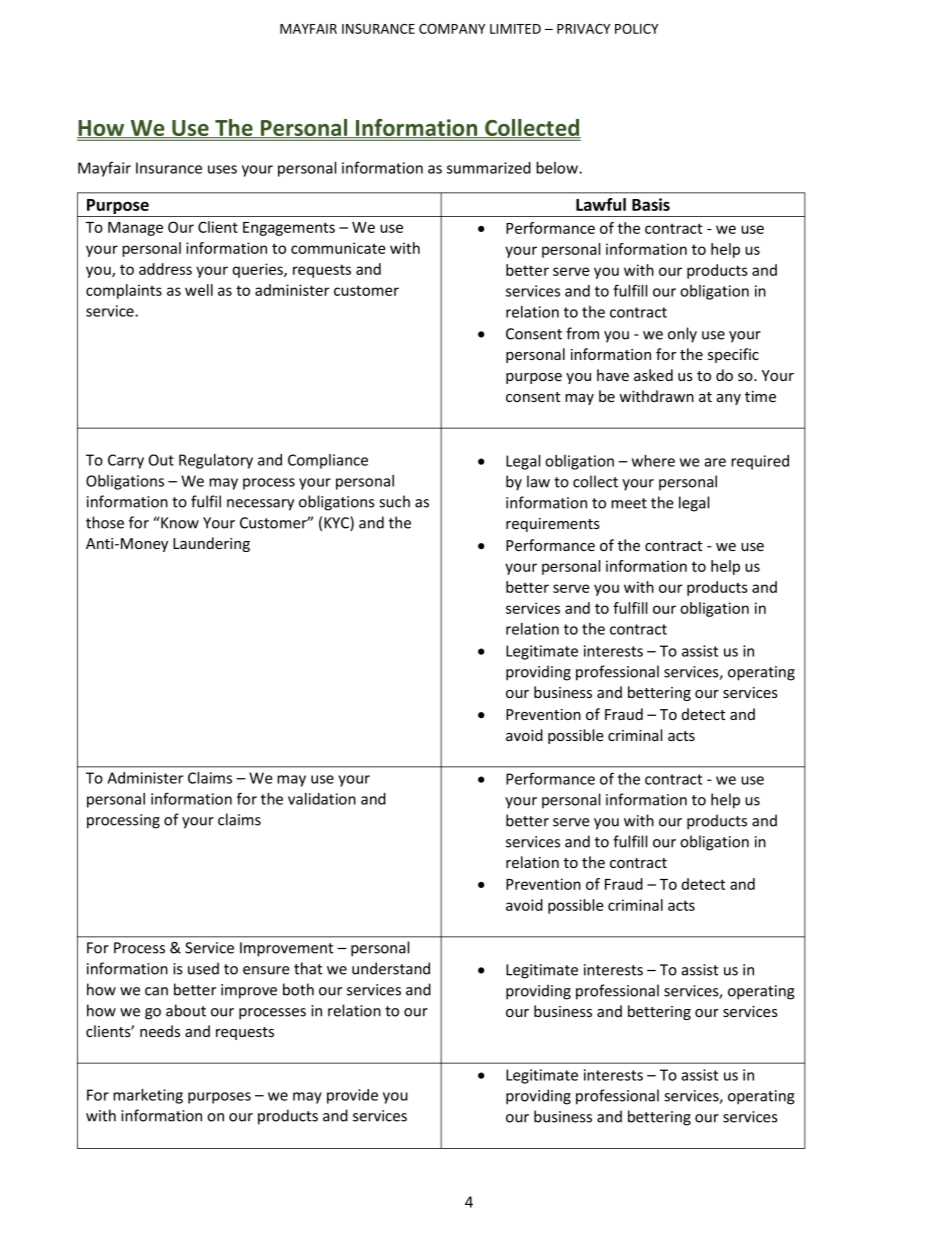 This screenshot has height=1233, width=952. I want to click on needs, so click(160, 1031).
